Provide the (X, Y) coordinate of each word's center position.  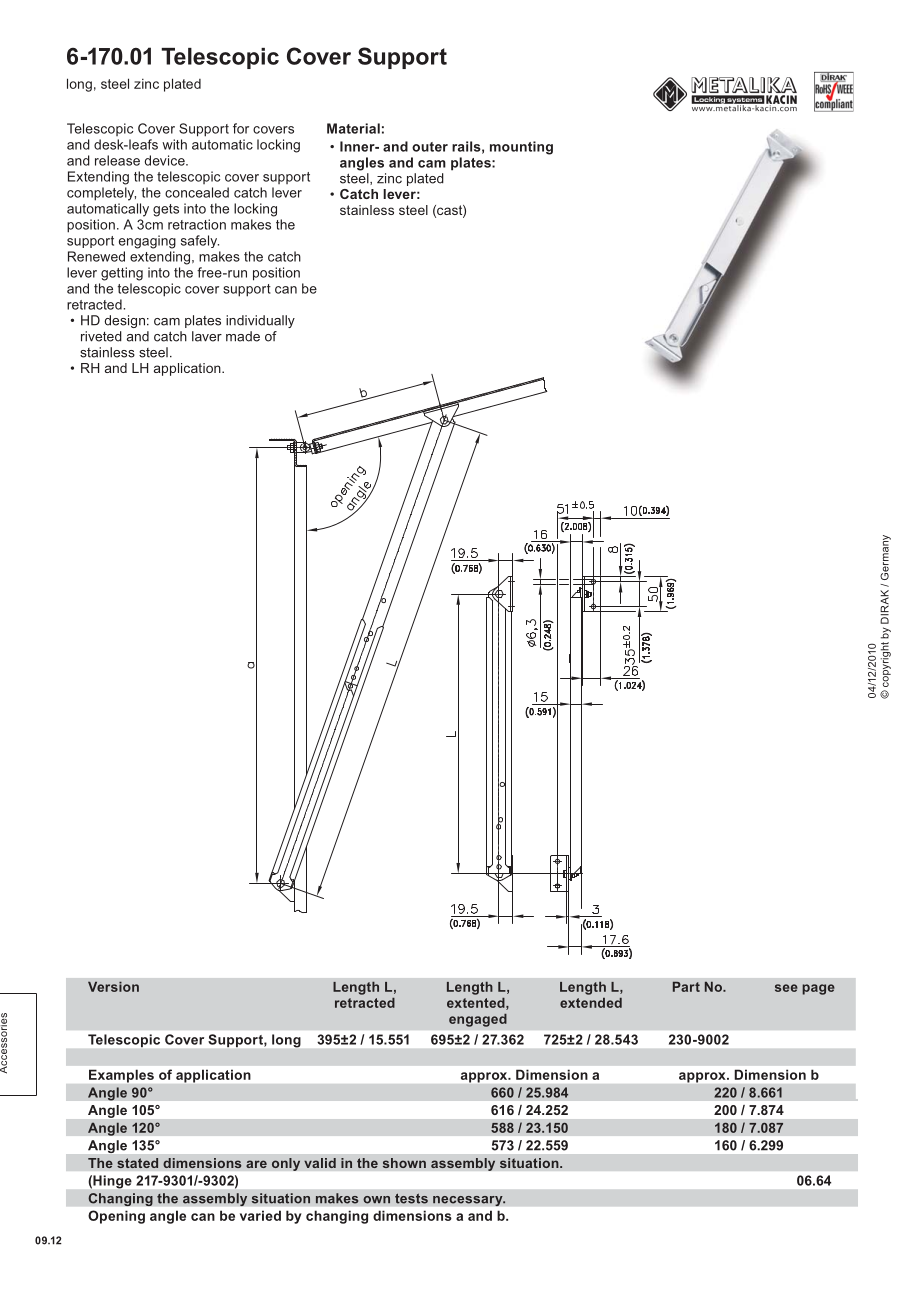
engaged (478, 1020)
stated (138, 1163)
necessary (469, 1201)
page (818, 989)
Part (686, 987)
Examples (121, 1076)
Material (353, 128)
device (166, 160)
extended (591, 1003)
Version (113, 987)
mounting (521, 148)
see (786, 988)
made (243, 336)
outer (430, 147)
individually (260, 321)
